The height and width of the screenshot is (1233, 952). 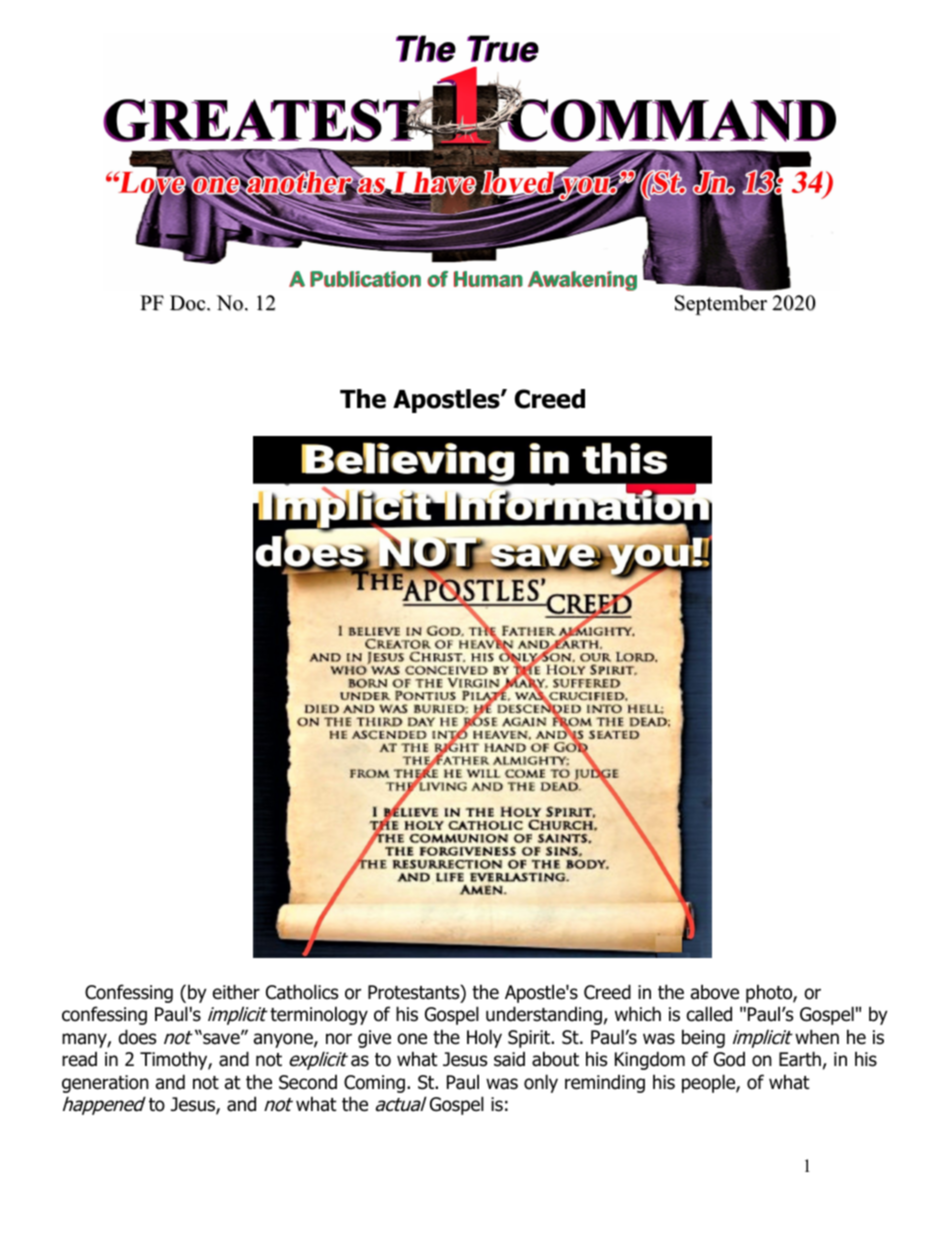 I want to click on being, so click(x=703, y=1038).
